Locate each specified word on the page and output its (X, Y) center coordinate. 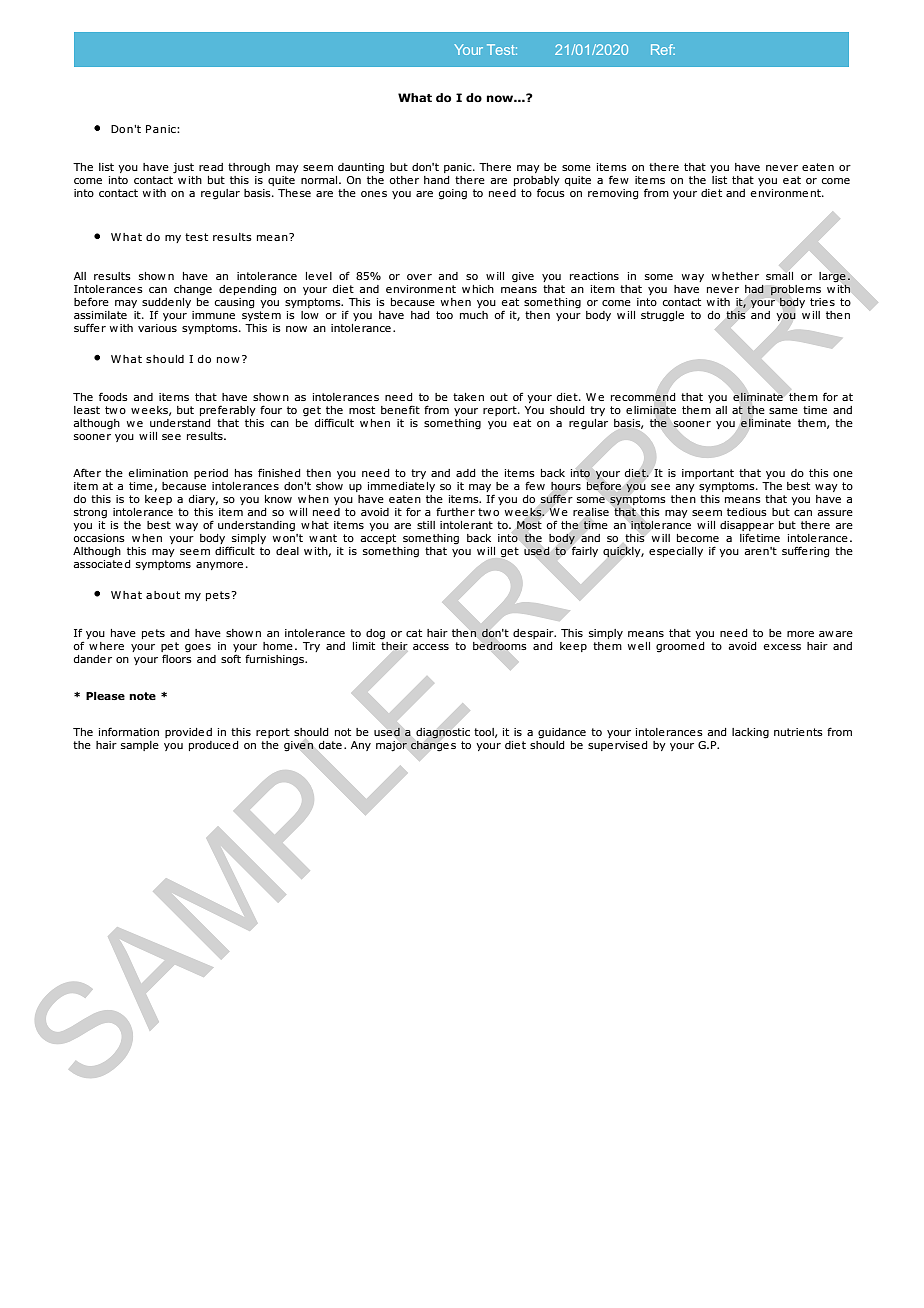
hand (437, 180)
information (129, 731)
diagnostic (443, 733)
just (183, 168)
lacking (750, 733)
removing (613, 194)
